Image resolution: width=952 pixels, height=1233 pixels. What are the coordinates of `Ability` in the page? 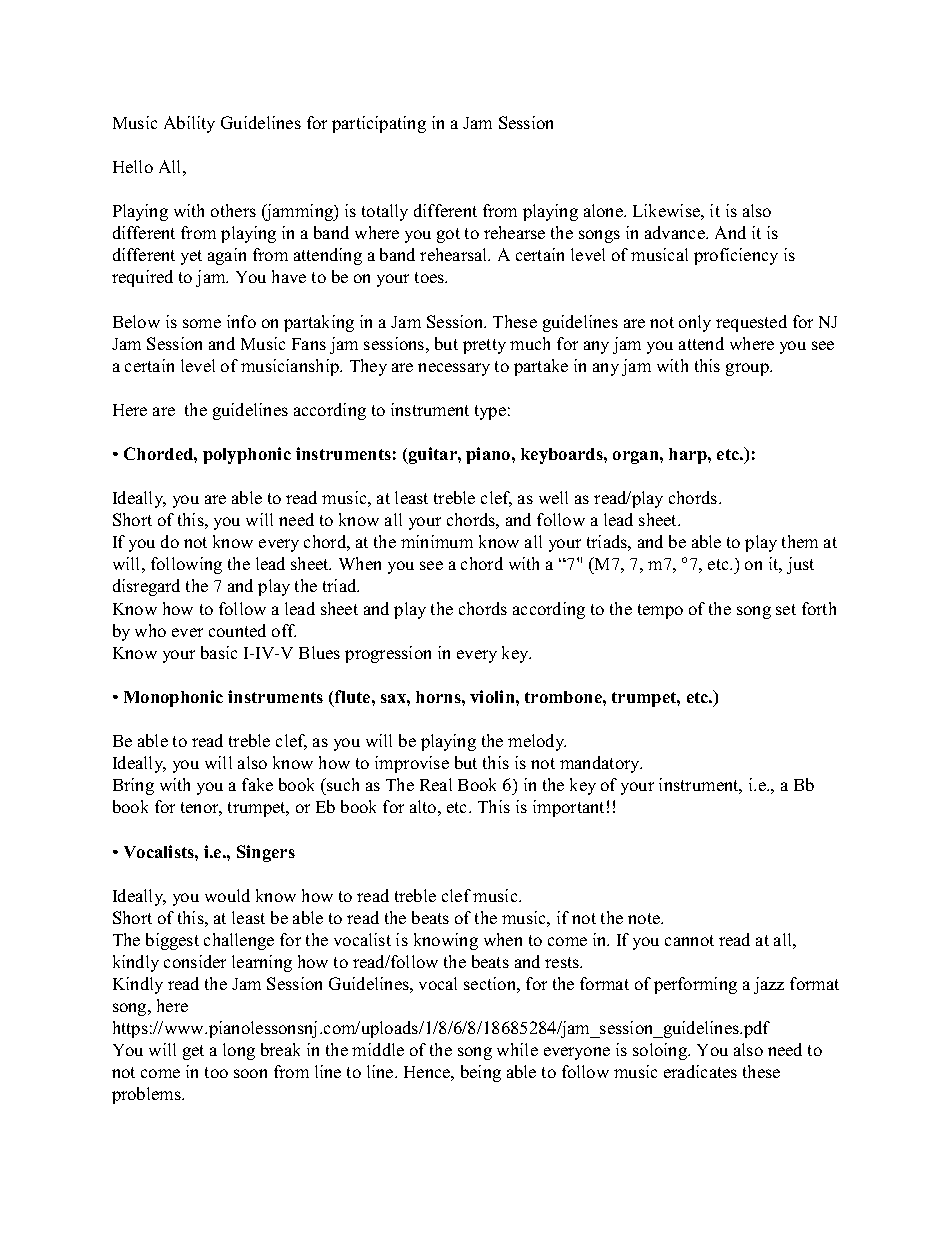 It's located at (189, 124).
